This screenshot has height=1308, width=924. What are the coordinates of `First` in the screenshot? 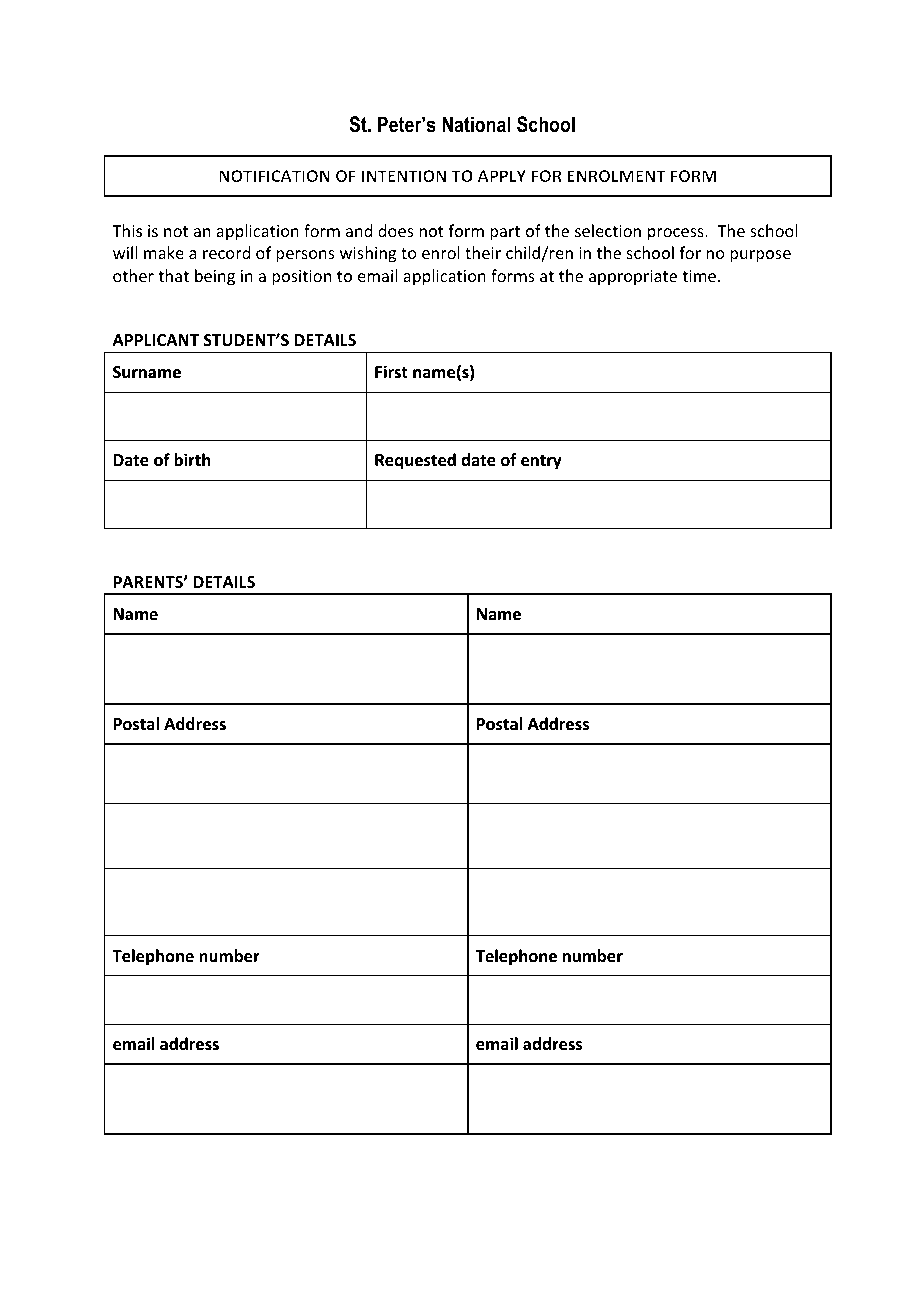 It's located at (391, 371).
